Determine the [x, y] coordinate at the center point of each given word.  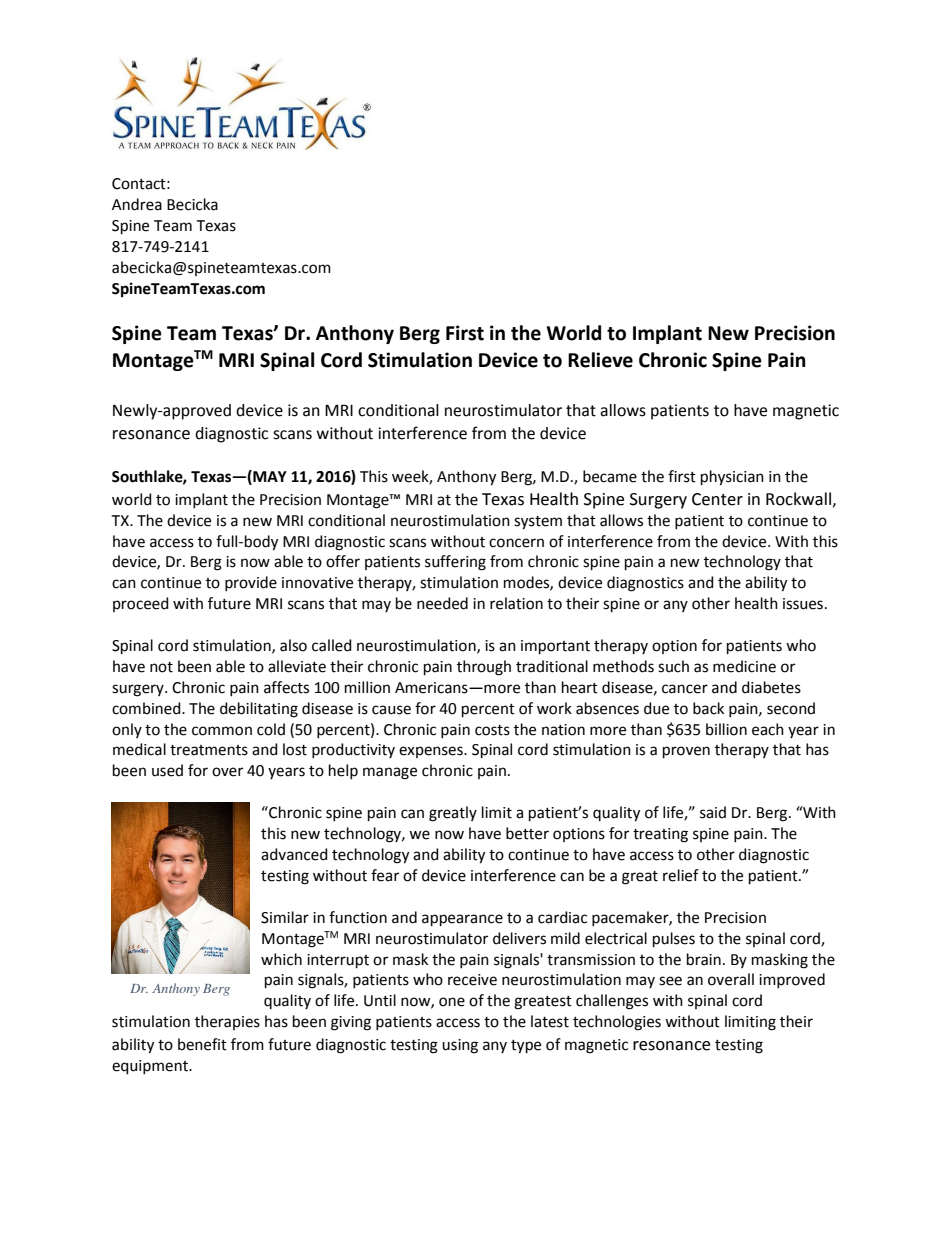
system [538, 523]
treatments [209, 750]
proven [686, 752]
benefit [202, 1044]
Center [717, 499]
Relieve [600, 360]
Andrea [137, 204]
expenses [432, 752]
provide [251, 583]
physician [732, 478]
